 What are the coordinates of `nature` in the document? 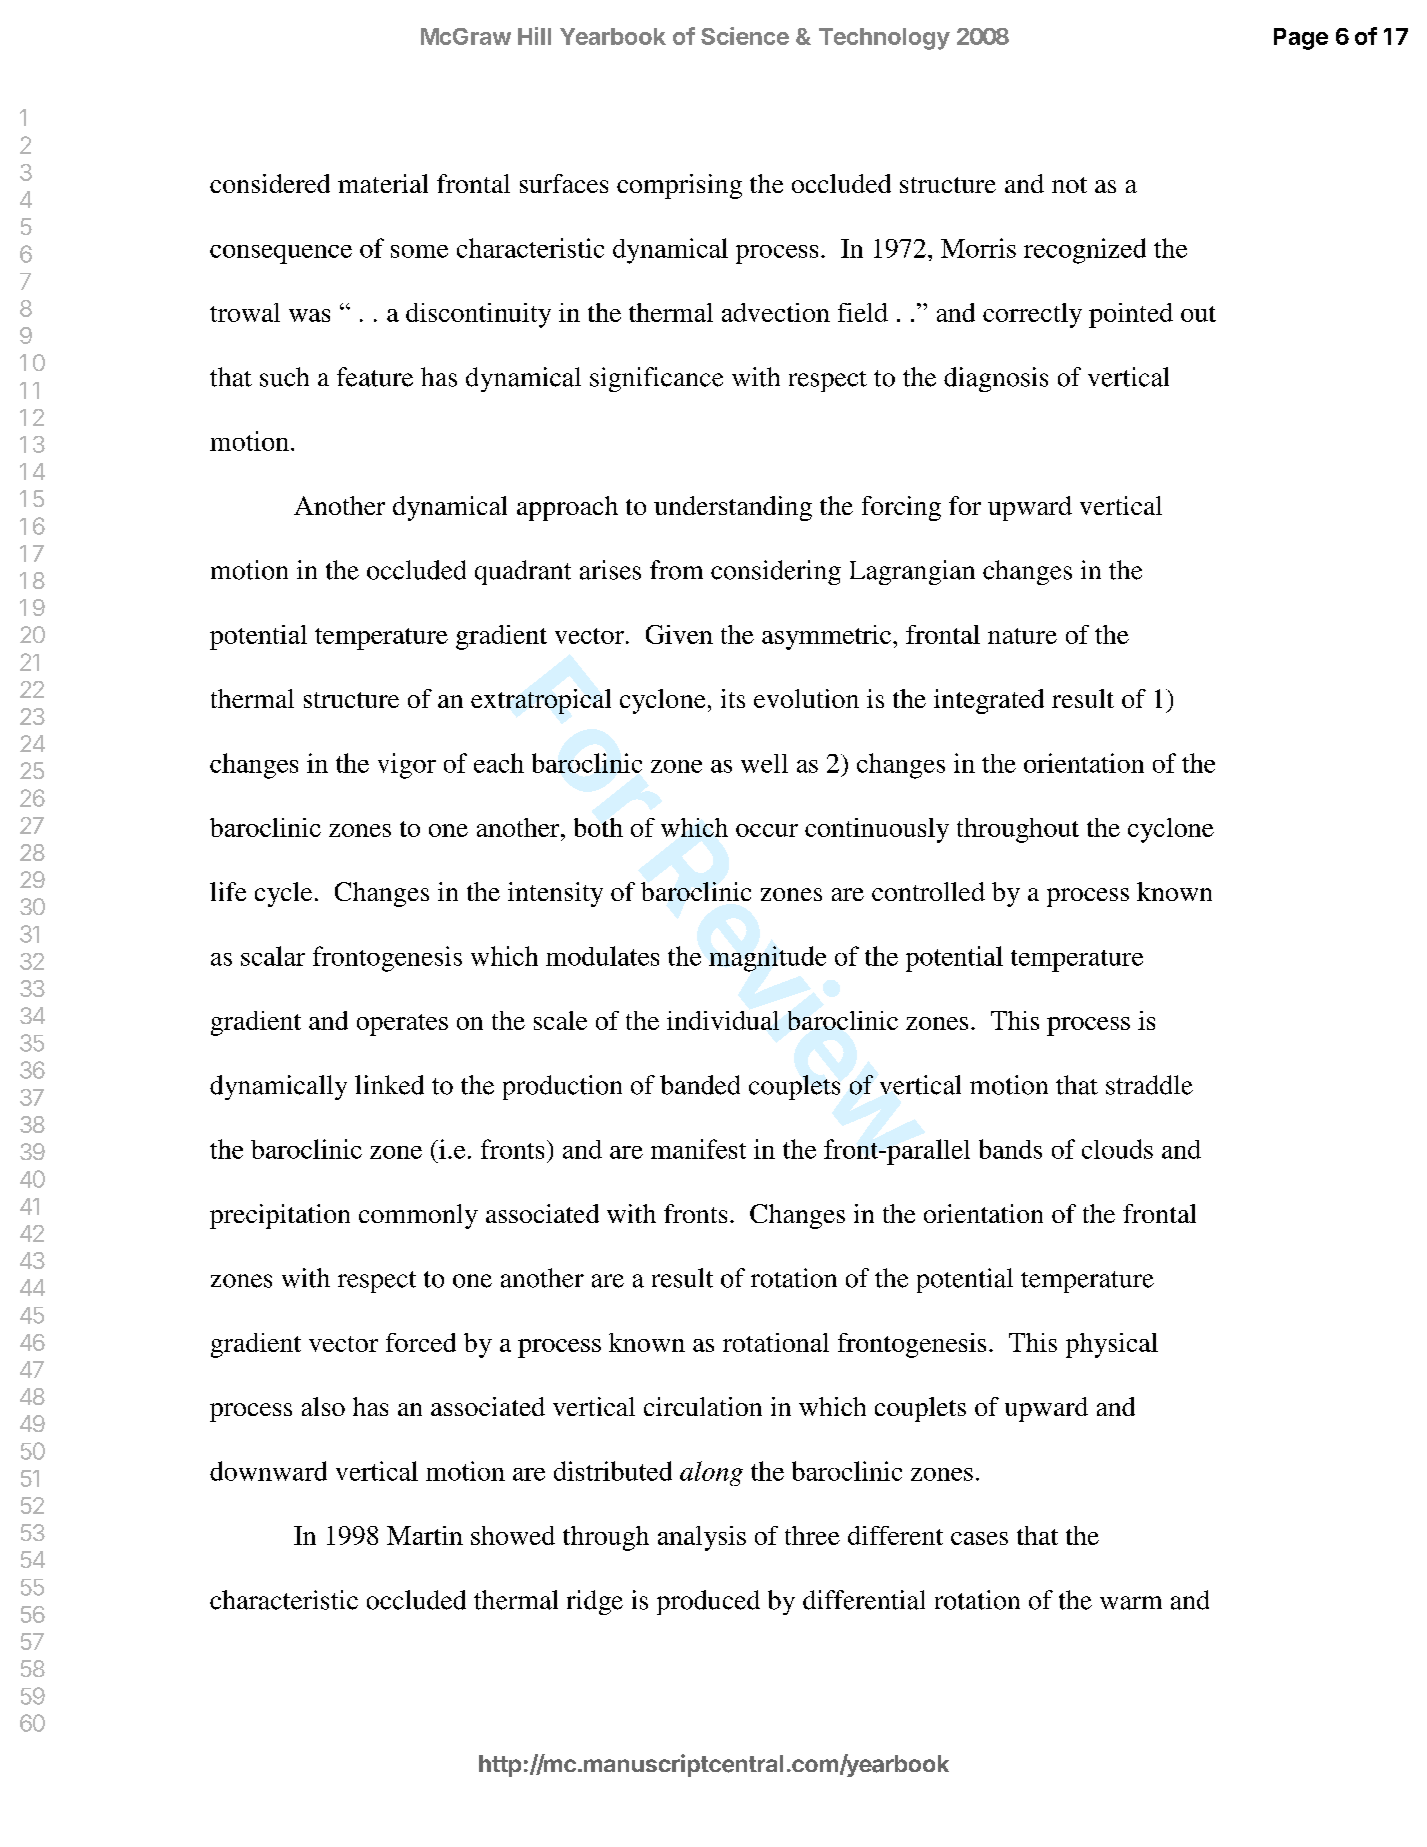 It's located at (1022, 636).
